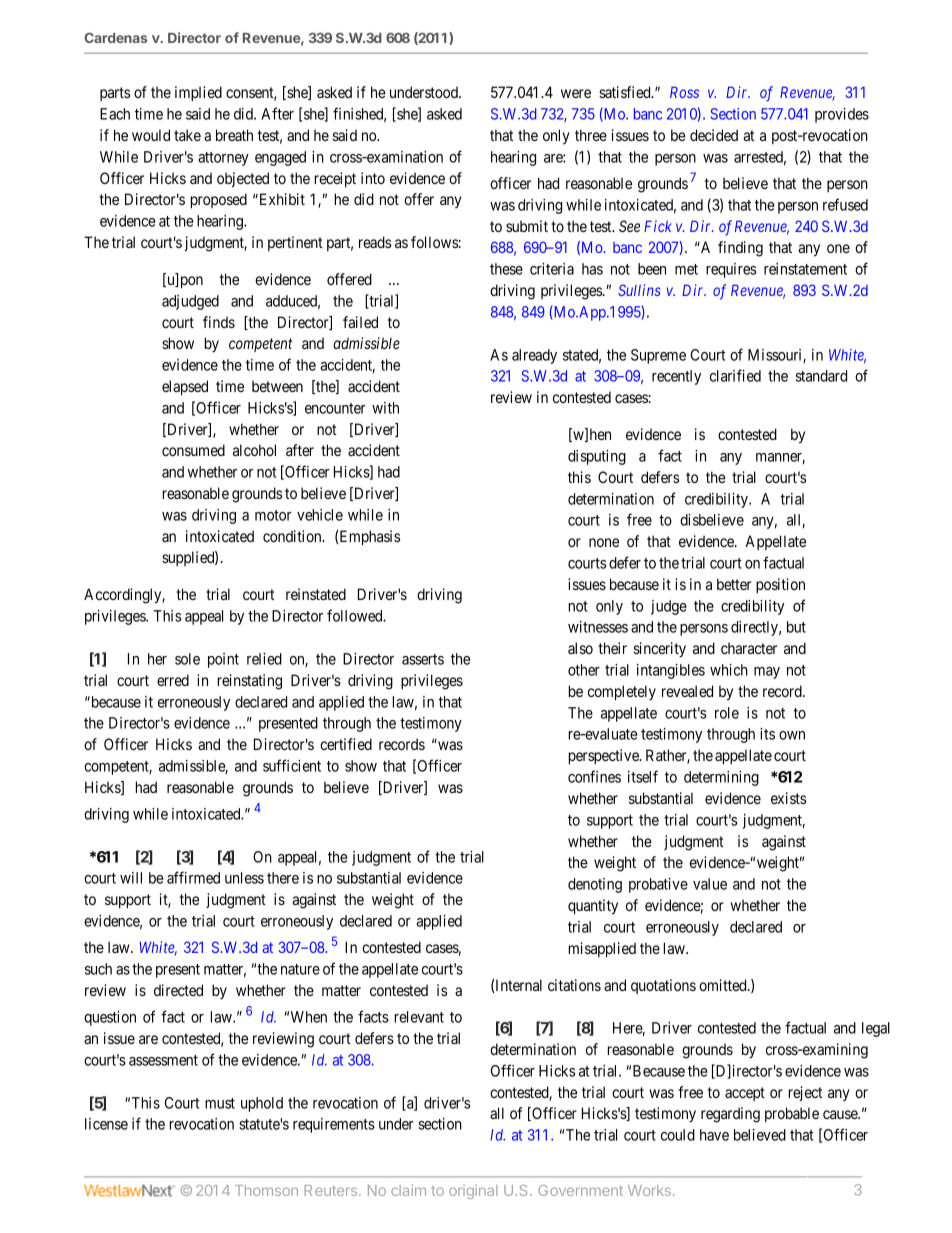 The image size is (952, 1233). Describe the element at coordinates (821, 376) in the screenshot. I see `standard` at that location.
